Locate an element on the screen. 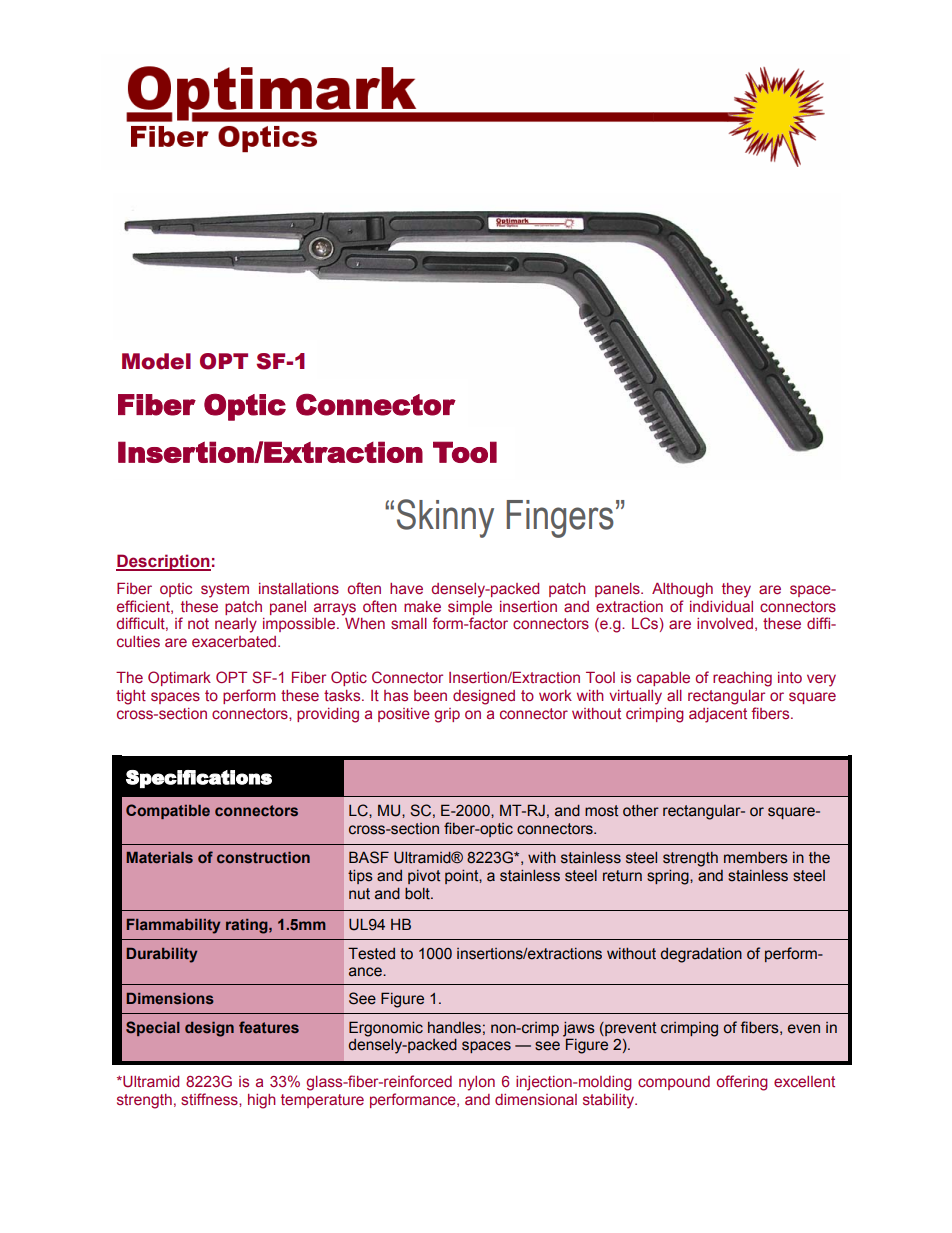 The height and width of the screenshot is (1233, 952). spring is located at coordinates (669, 877).
